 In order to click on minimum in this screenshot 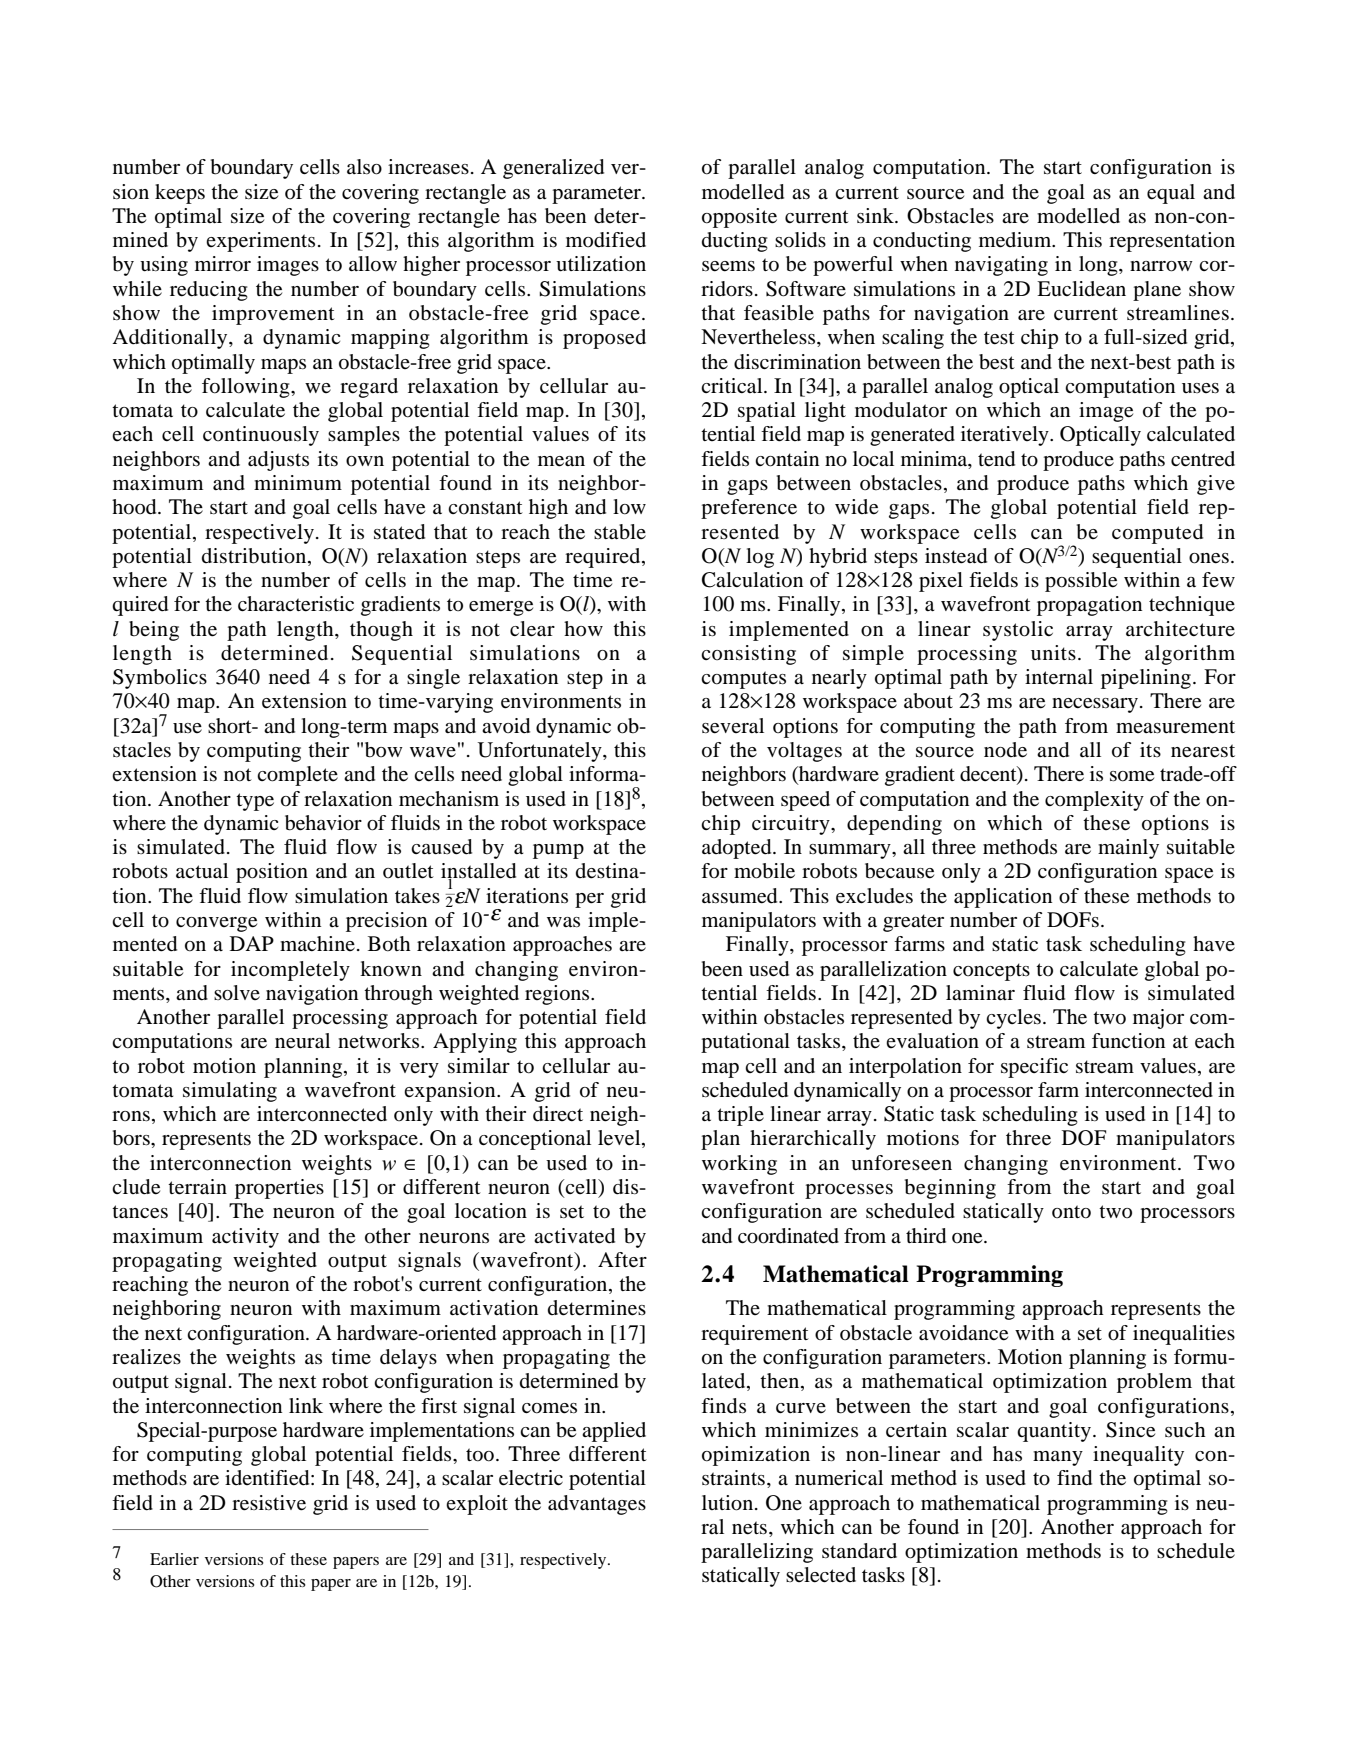, I will do `click(298, 483)`.
